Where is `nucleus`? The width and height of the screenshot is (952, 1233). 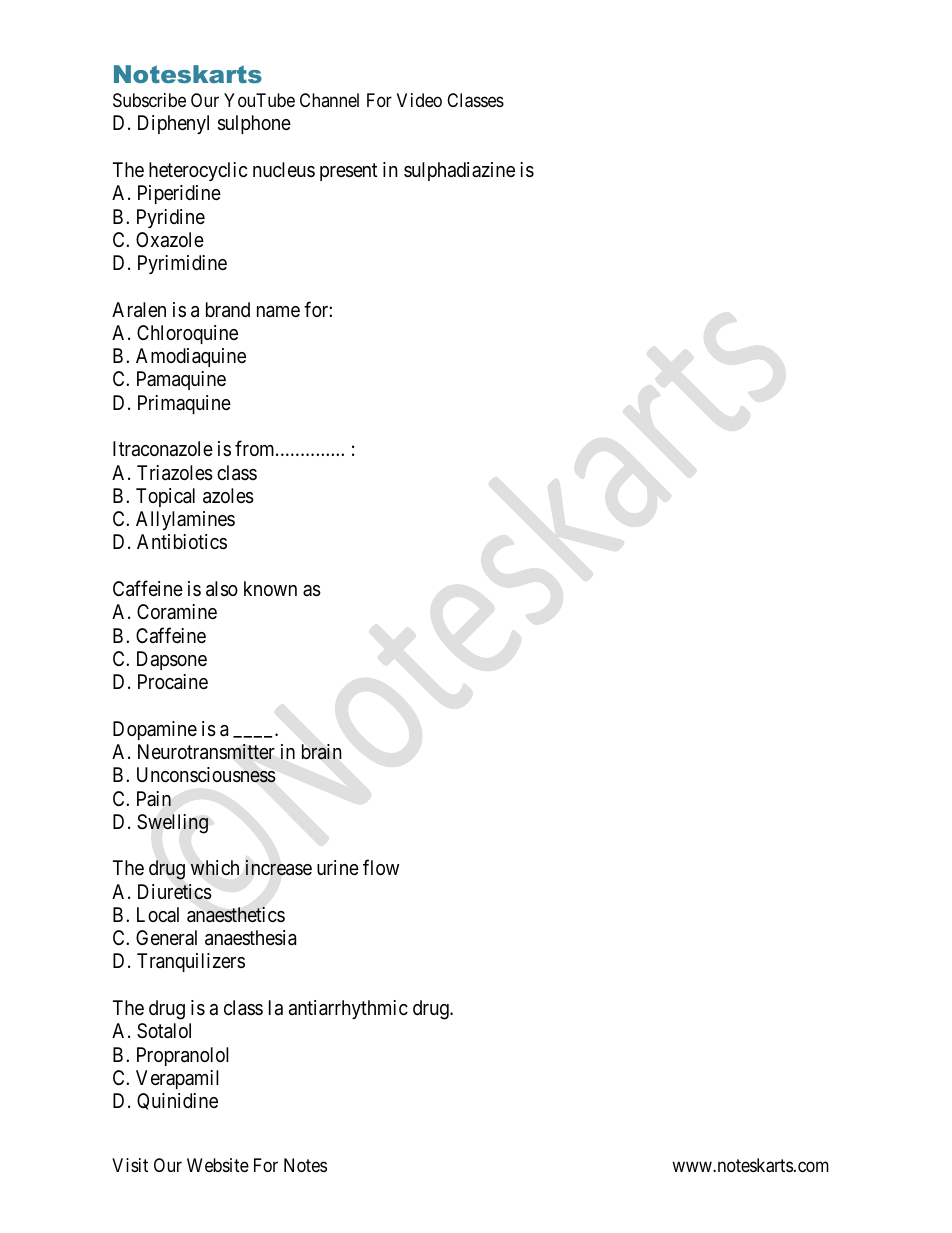
nucleus is located at coordinates (284, 169).
